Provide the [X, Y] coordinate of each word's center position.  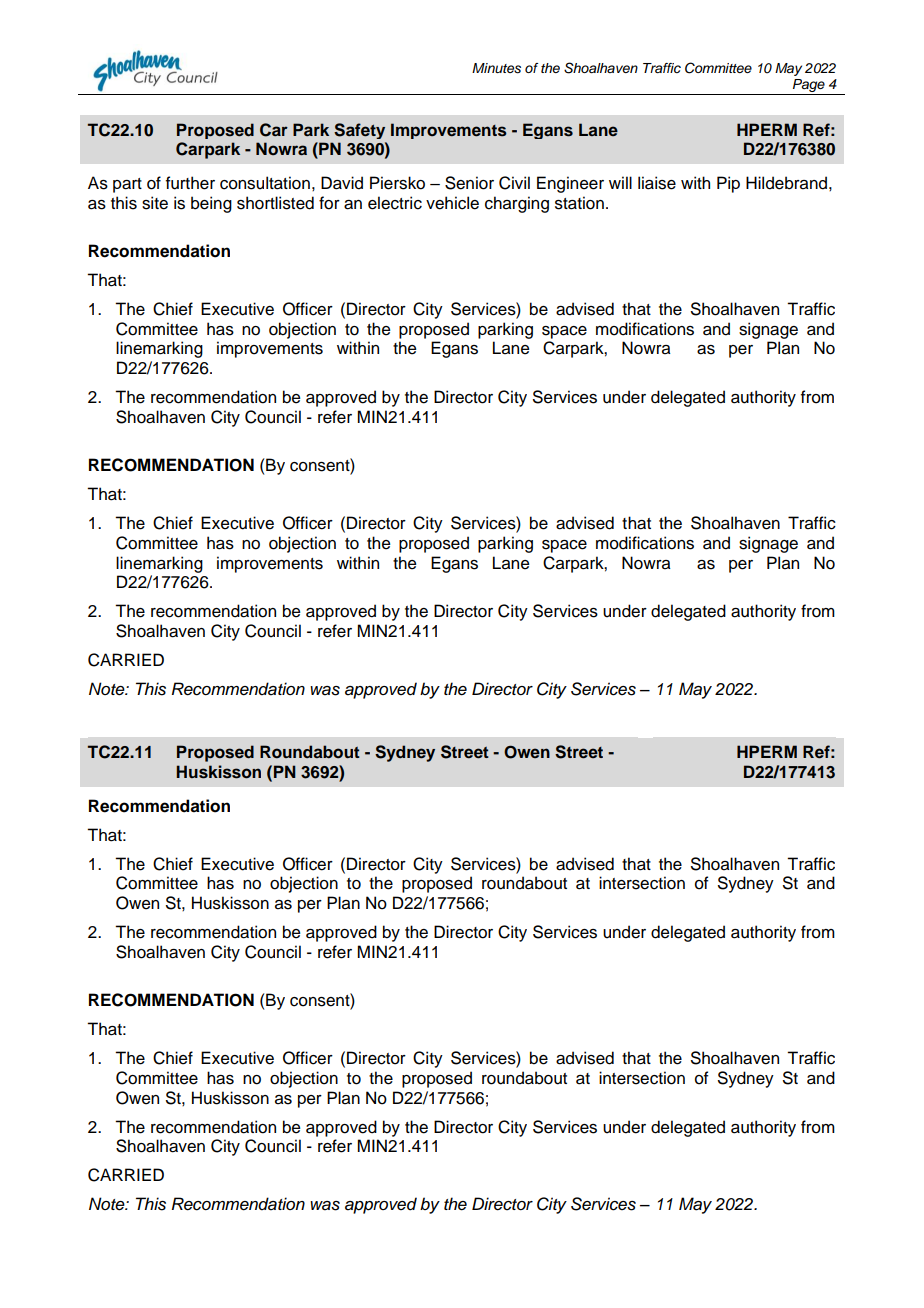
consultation [265, 183]
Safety [359, 131]
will [620, 182]
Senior [469, 183]
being [211, 204]
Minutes [496, 68]
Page [809, 87]
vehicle [452, 203]
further [190, 183]
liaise [657, 183]
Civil [514, 183]
